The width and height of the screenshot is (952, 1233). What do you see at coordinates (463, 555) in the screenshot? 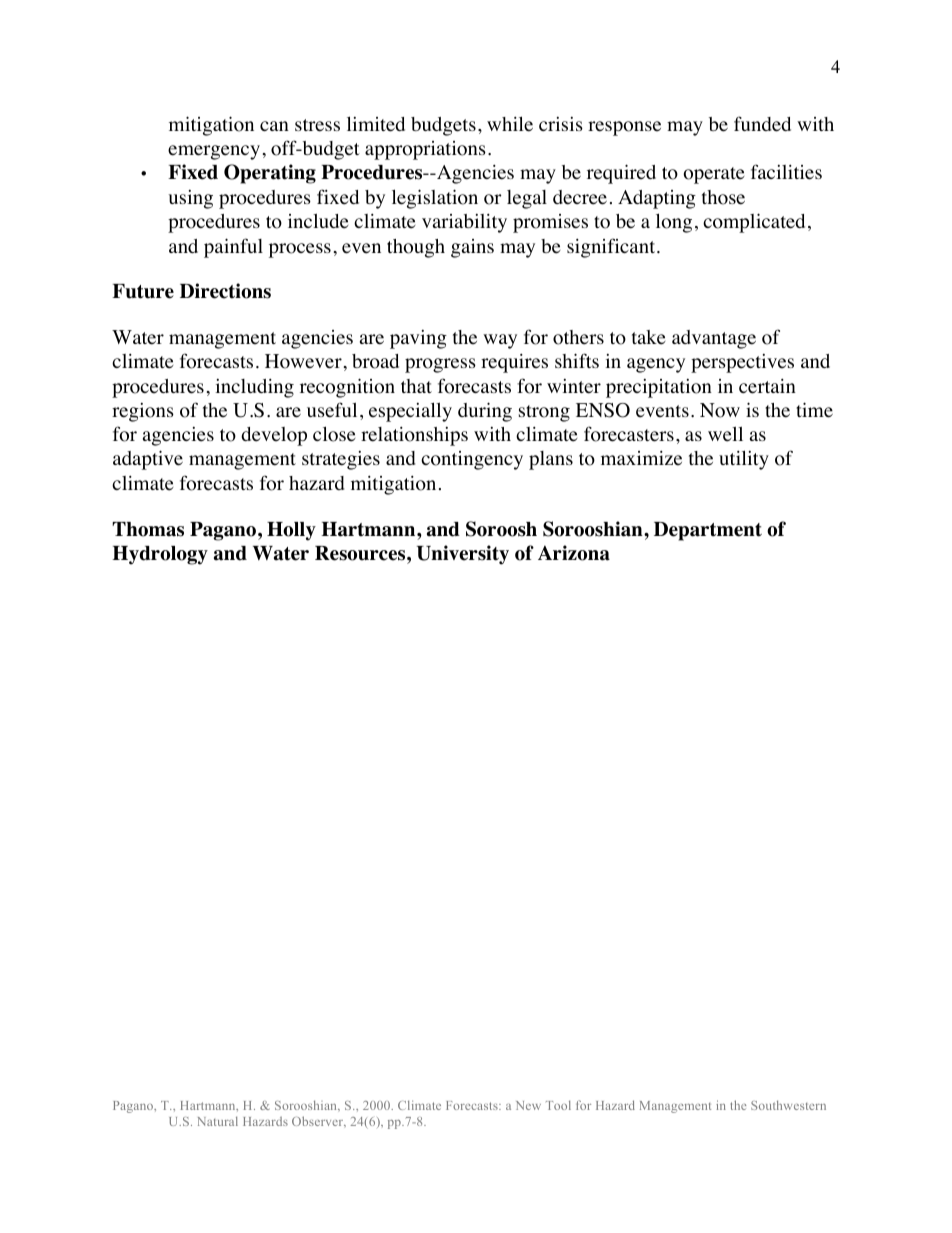
I see `University` at bounding box center [463, 555].
